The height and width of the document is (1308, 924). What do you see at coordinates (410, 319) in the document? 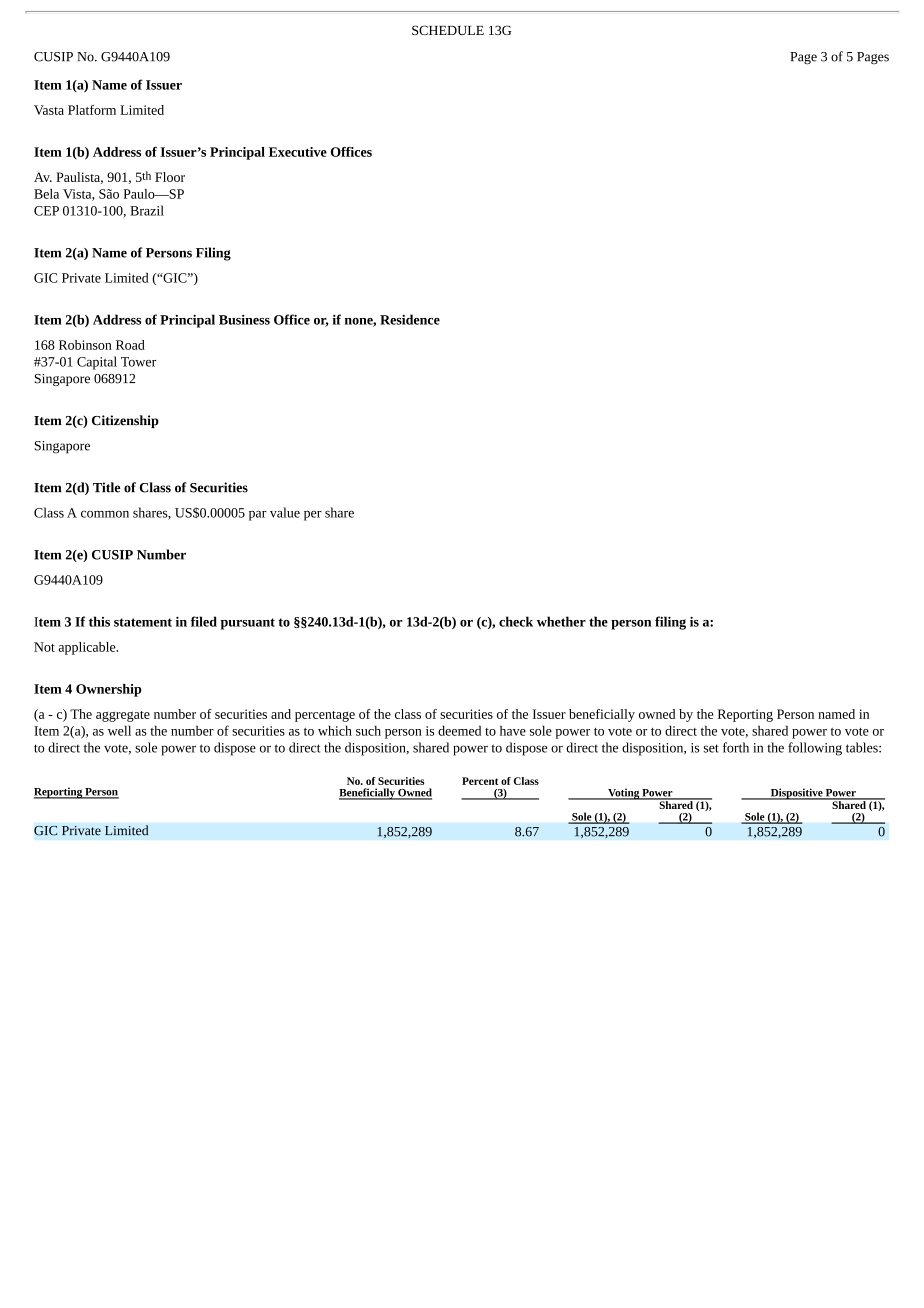
I see `Residence` at bounding box center [410, 319].
